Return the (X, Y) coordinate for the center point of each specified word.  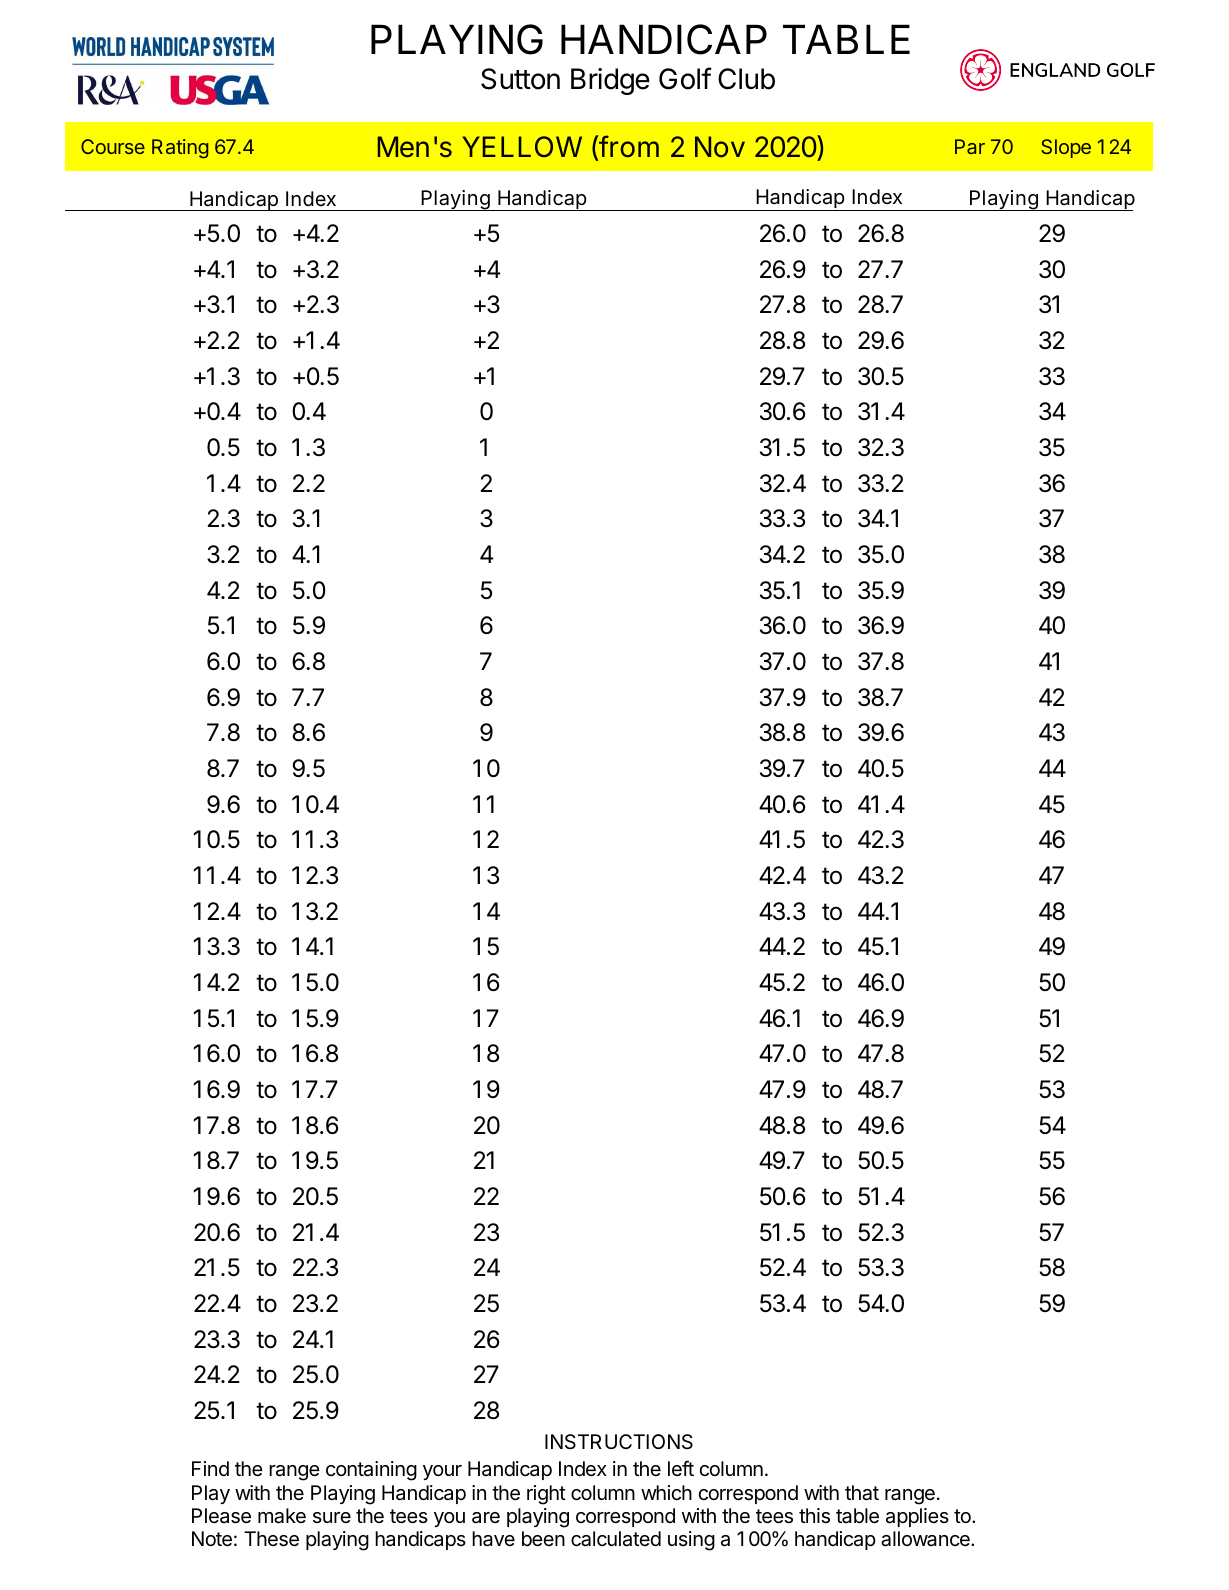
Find (210, 1468)
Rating (180, 149)
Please (221, 1516)
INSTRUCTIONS (619, 1442)
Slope (1066, 148)
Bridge (610, 81)
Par (970, 146)
